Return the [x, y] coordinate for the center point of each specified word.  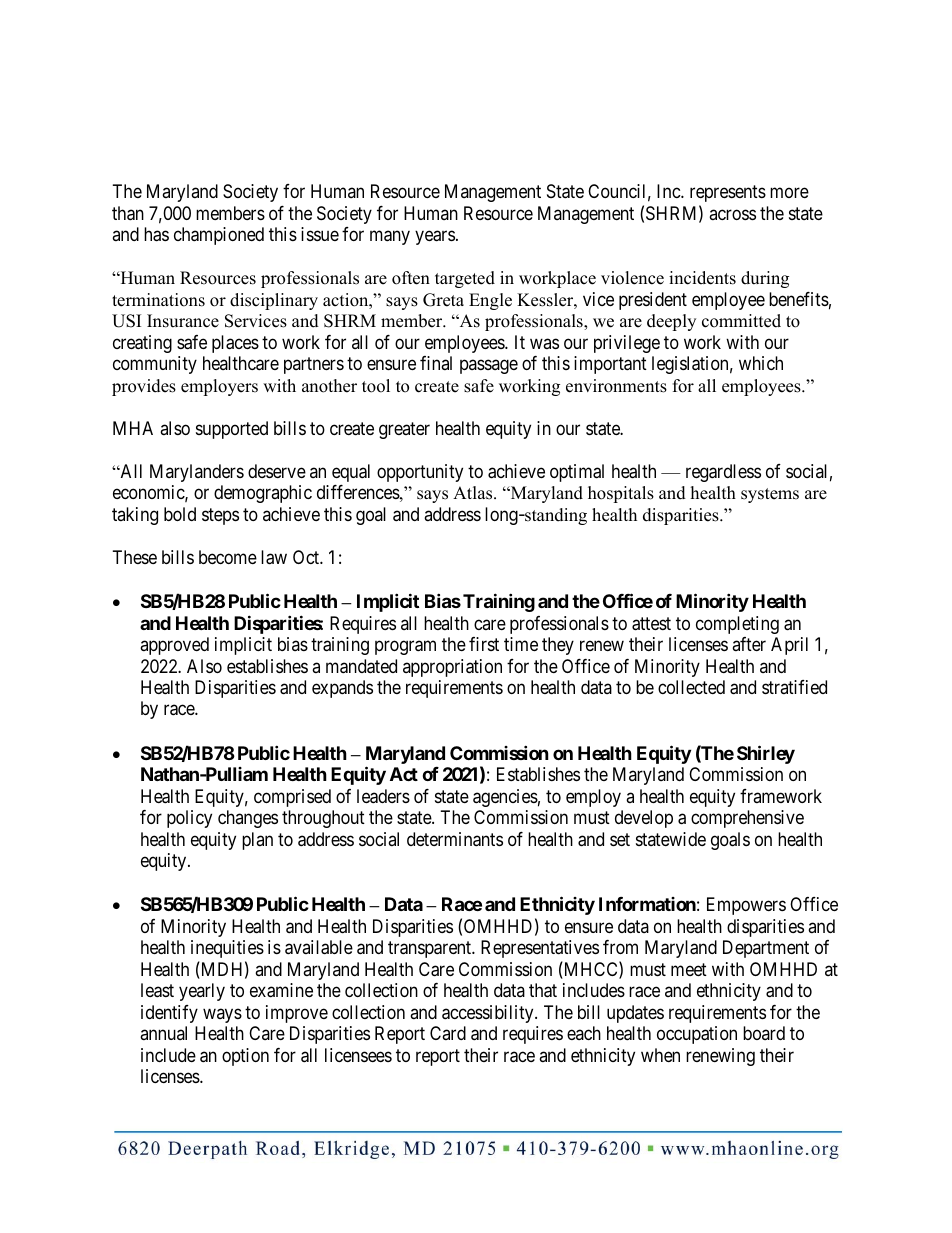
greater [404, 430]
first [484, 644]
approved [174, 646]
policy [189, 819]
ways [222, 1015]
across [732, 214]
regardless [723, 473]
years [435, 238]
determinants [455, 839]
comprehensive [747, 819]
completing [737, 625]
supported [232, 430]
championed [219, 236]
